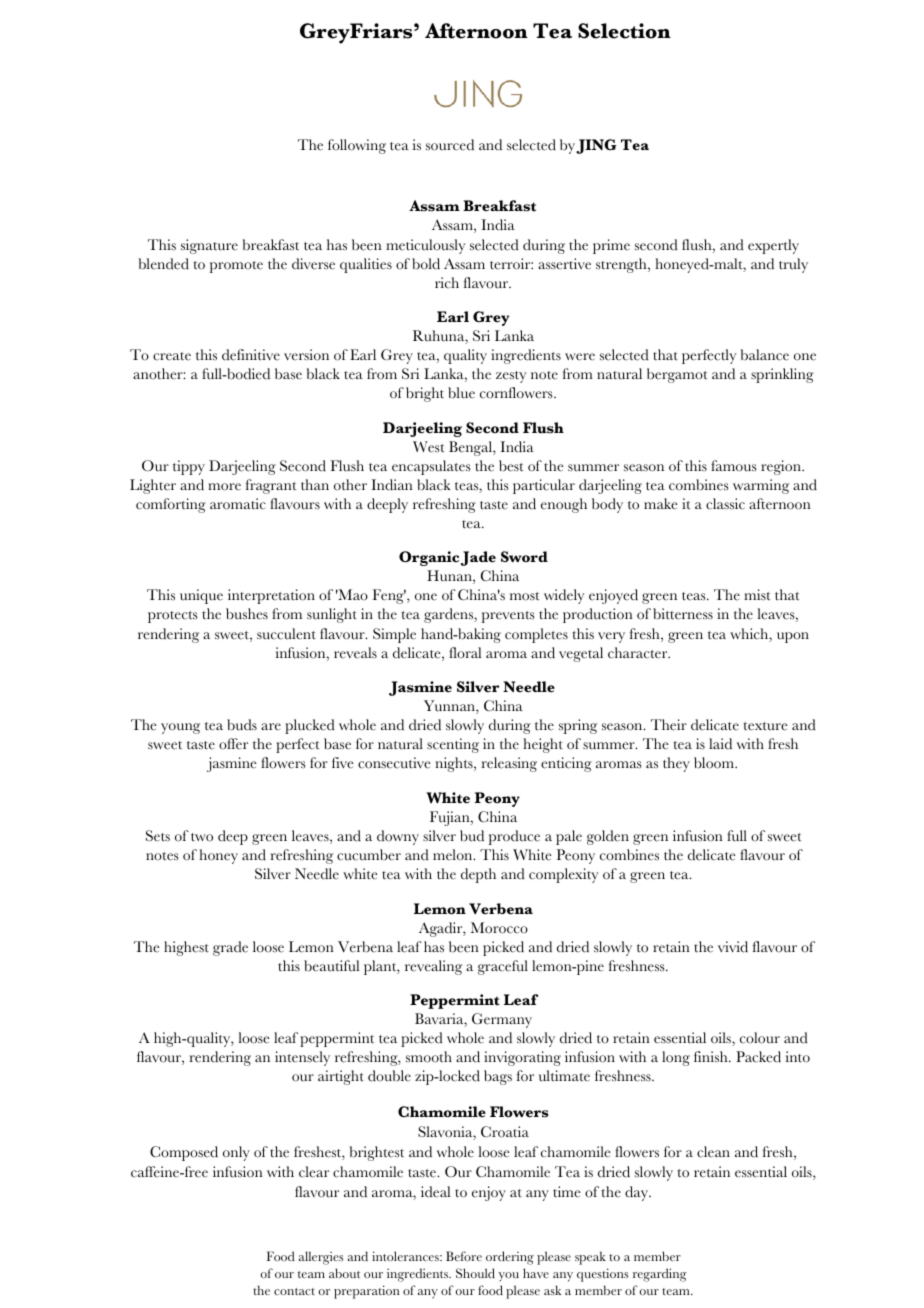  I want to click on following, so click(357, 146).
